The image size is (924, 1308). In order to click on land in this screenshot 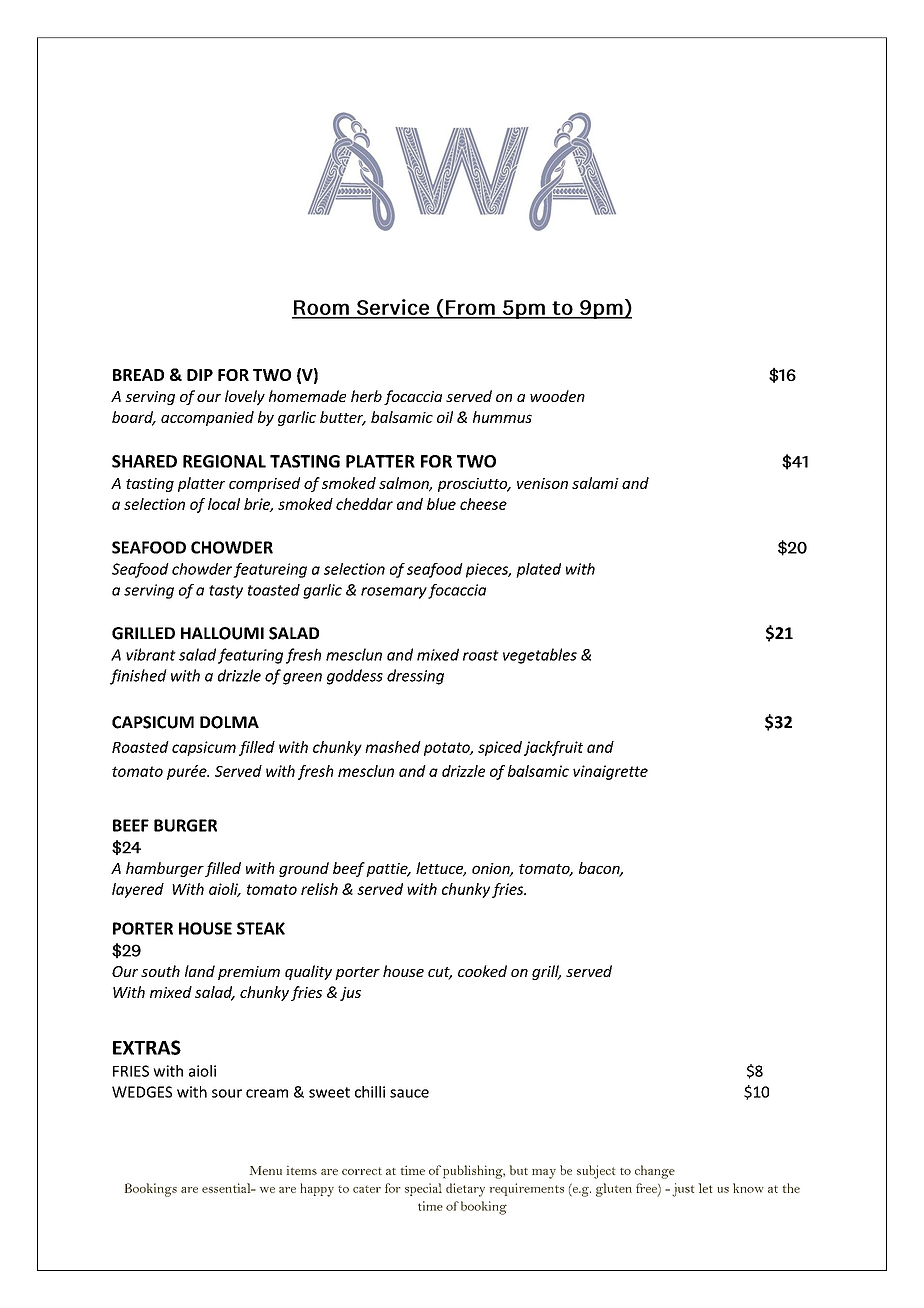, I will do `click(200, 971)`.
